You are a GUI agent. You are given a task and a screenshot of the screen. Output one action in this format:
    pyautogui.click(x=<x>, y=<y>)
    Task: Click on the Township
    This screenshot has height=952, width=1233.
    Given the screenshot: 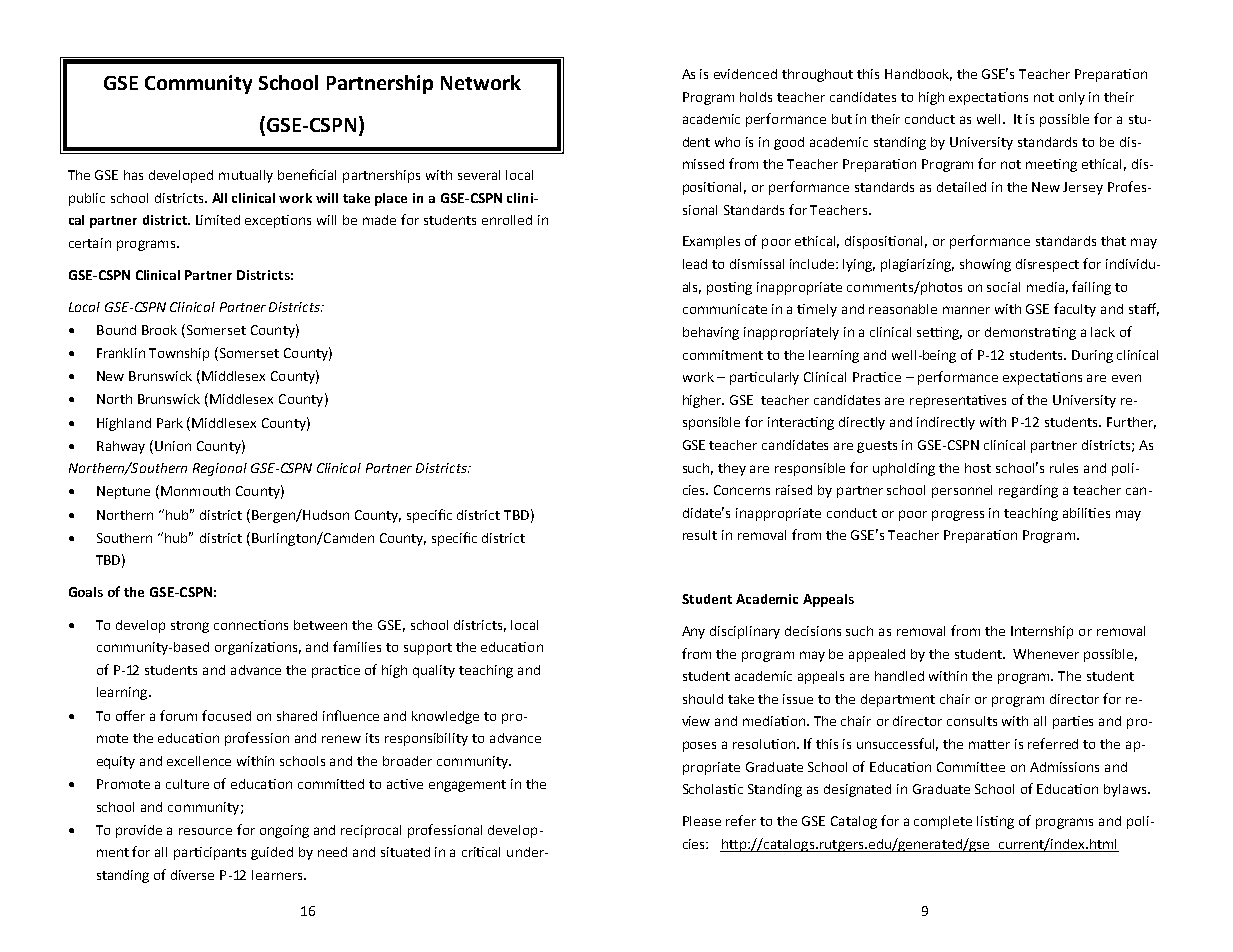 What is the action you would take?
    pyautogui.click(x=179, y=354)
